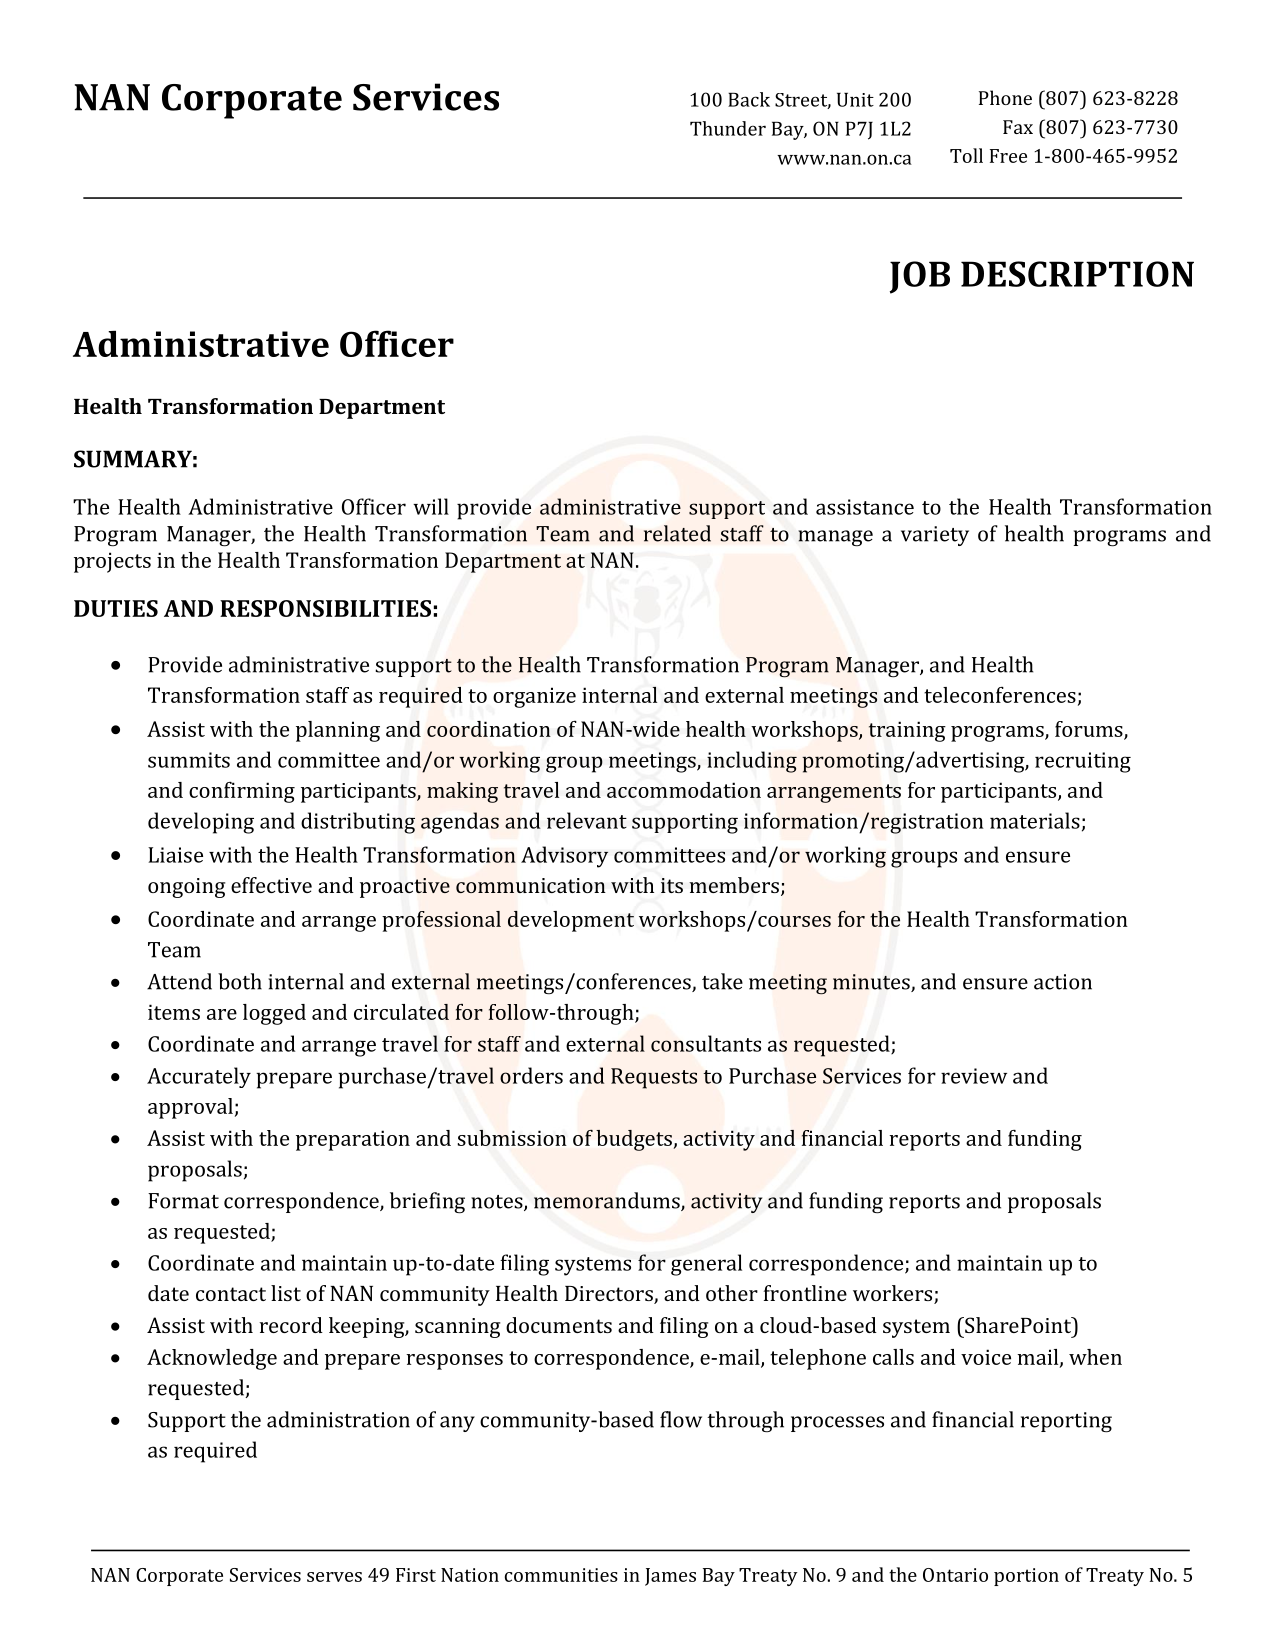  What do you see at coordinates (587, 820) in the image?
I see `relevant` at bounding box center [587, 820].
